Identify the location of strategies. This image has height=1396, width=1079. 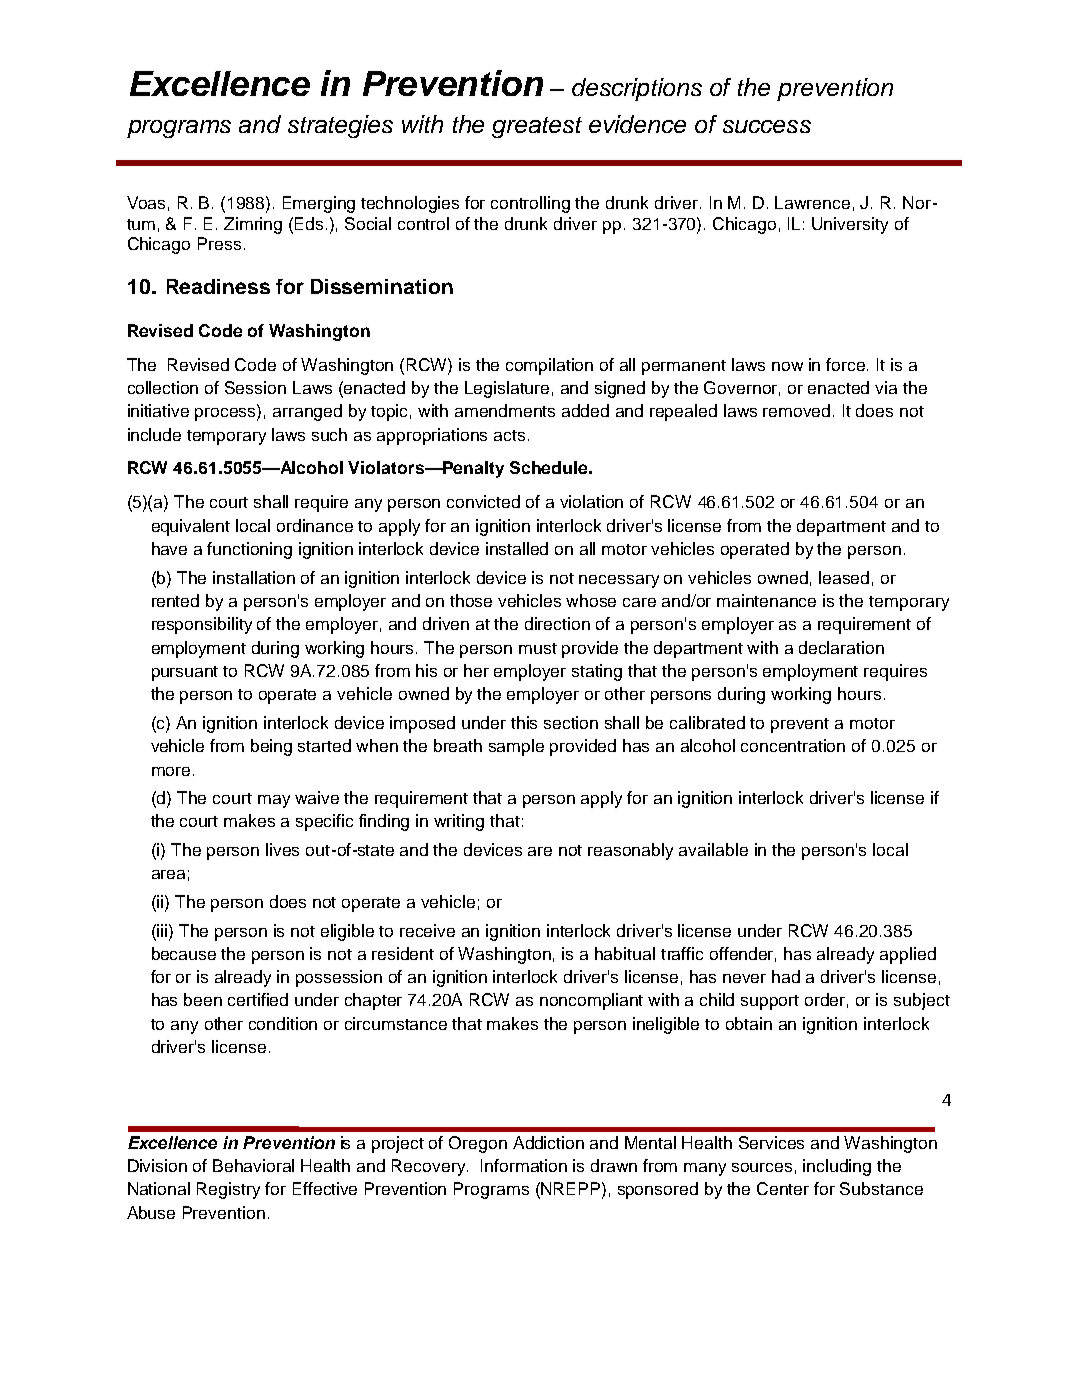
(340, 126).
